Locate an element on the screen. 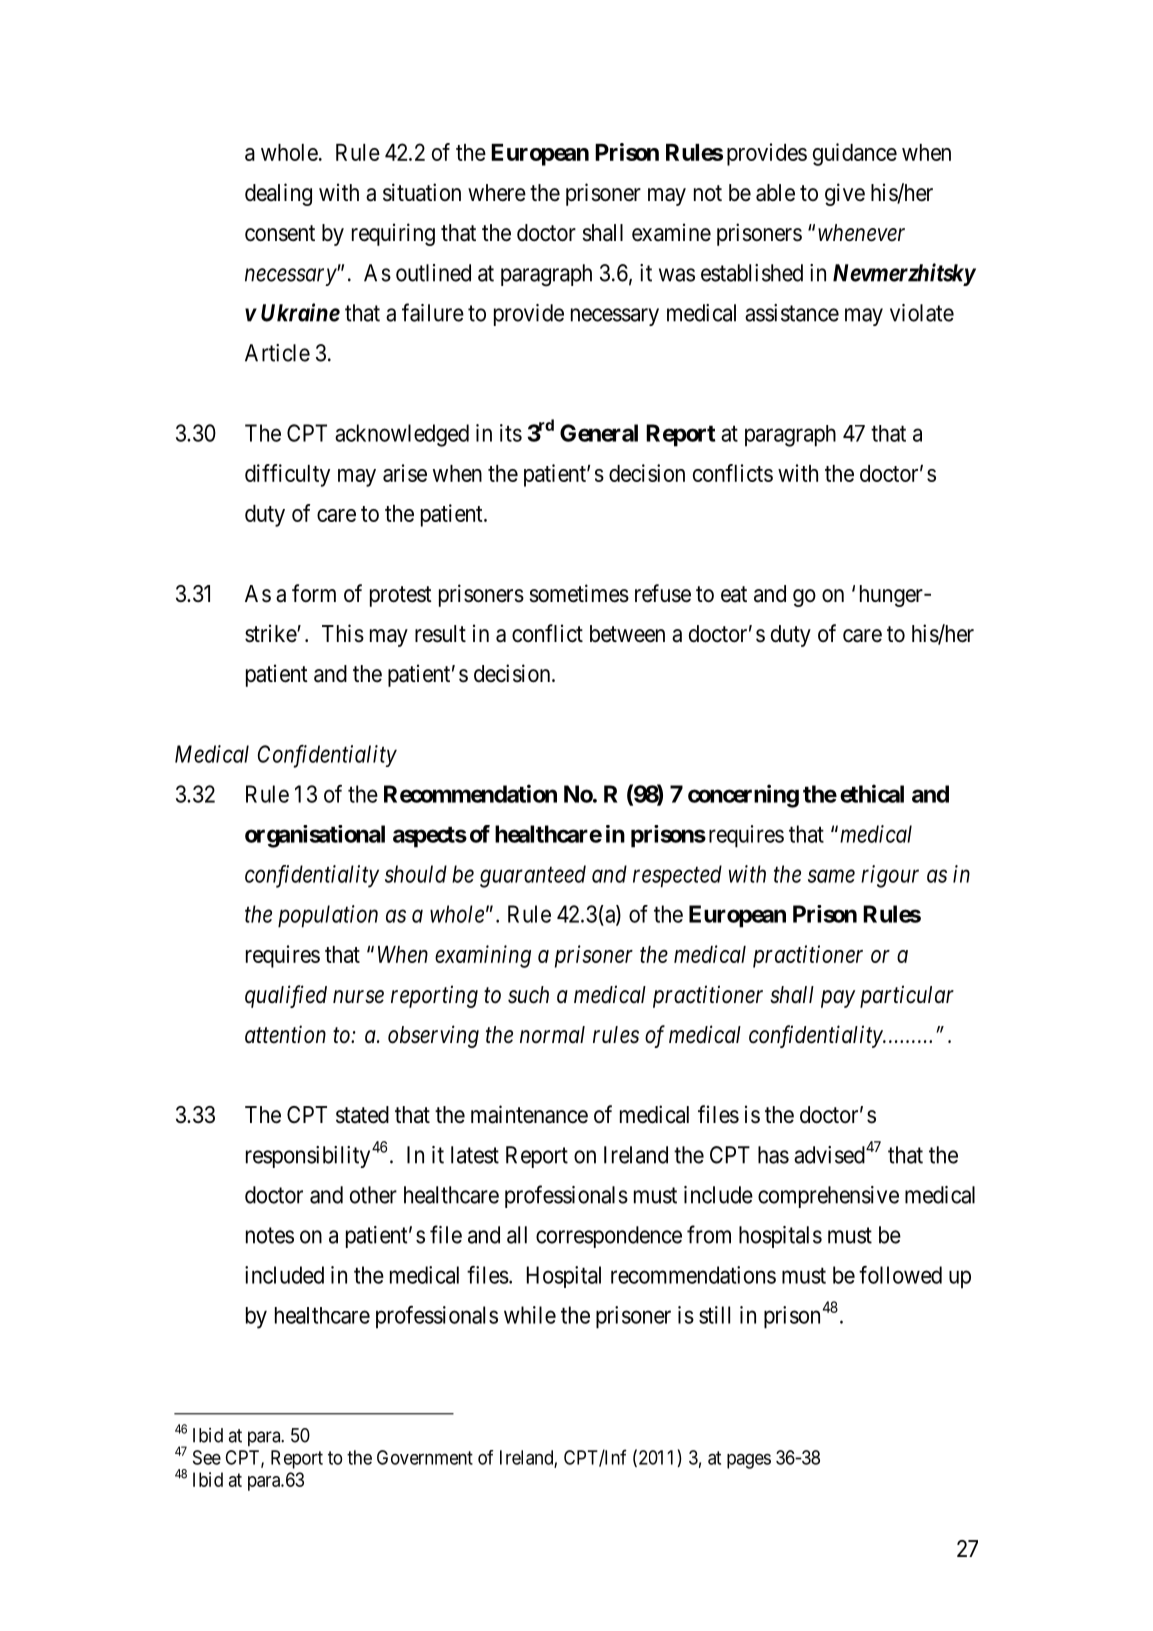 Image resolution: width=1153 pixels, height=1631 pixels. where is located at coordinates (497, 193).
